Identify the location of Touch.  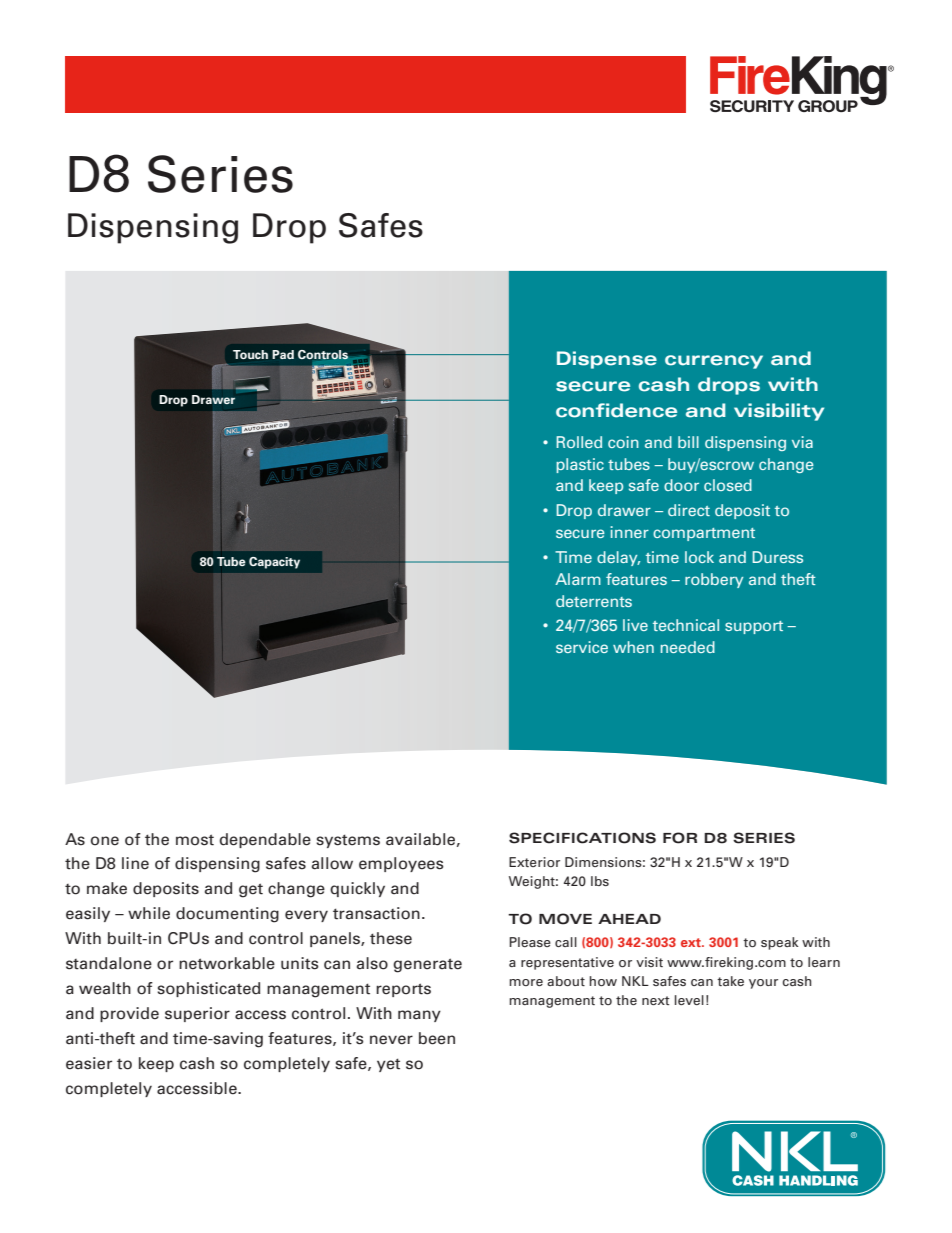
(250, 354).
